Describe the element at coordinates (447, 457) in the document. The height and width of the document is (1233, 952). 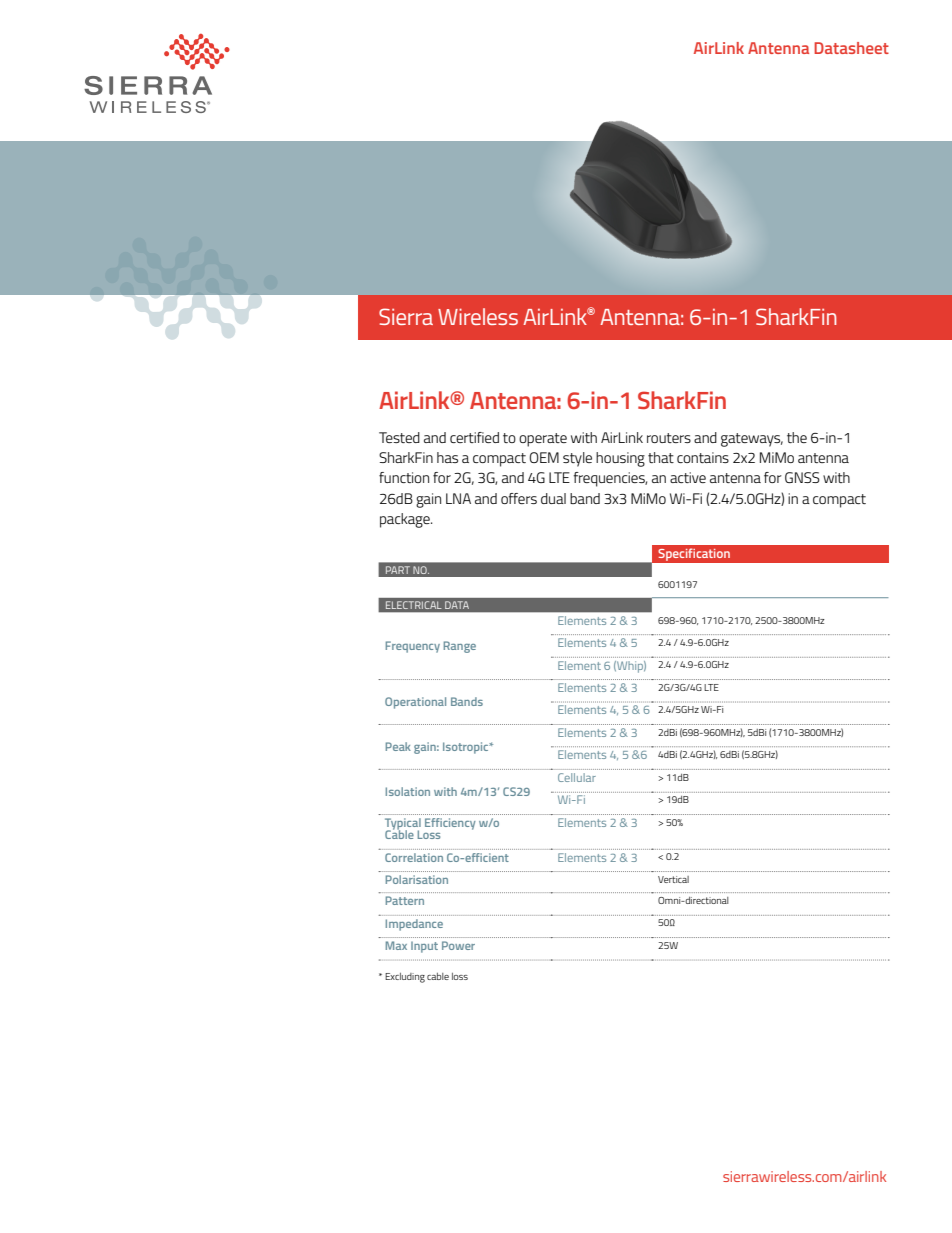
I see `has` at that location.
